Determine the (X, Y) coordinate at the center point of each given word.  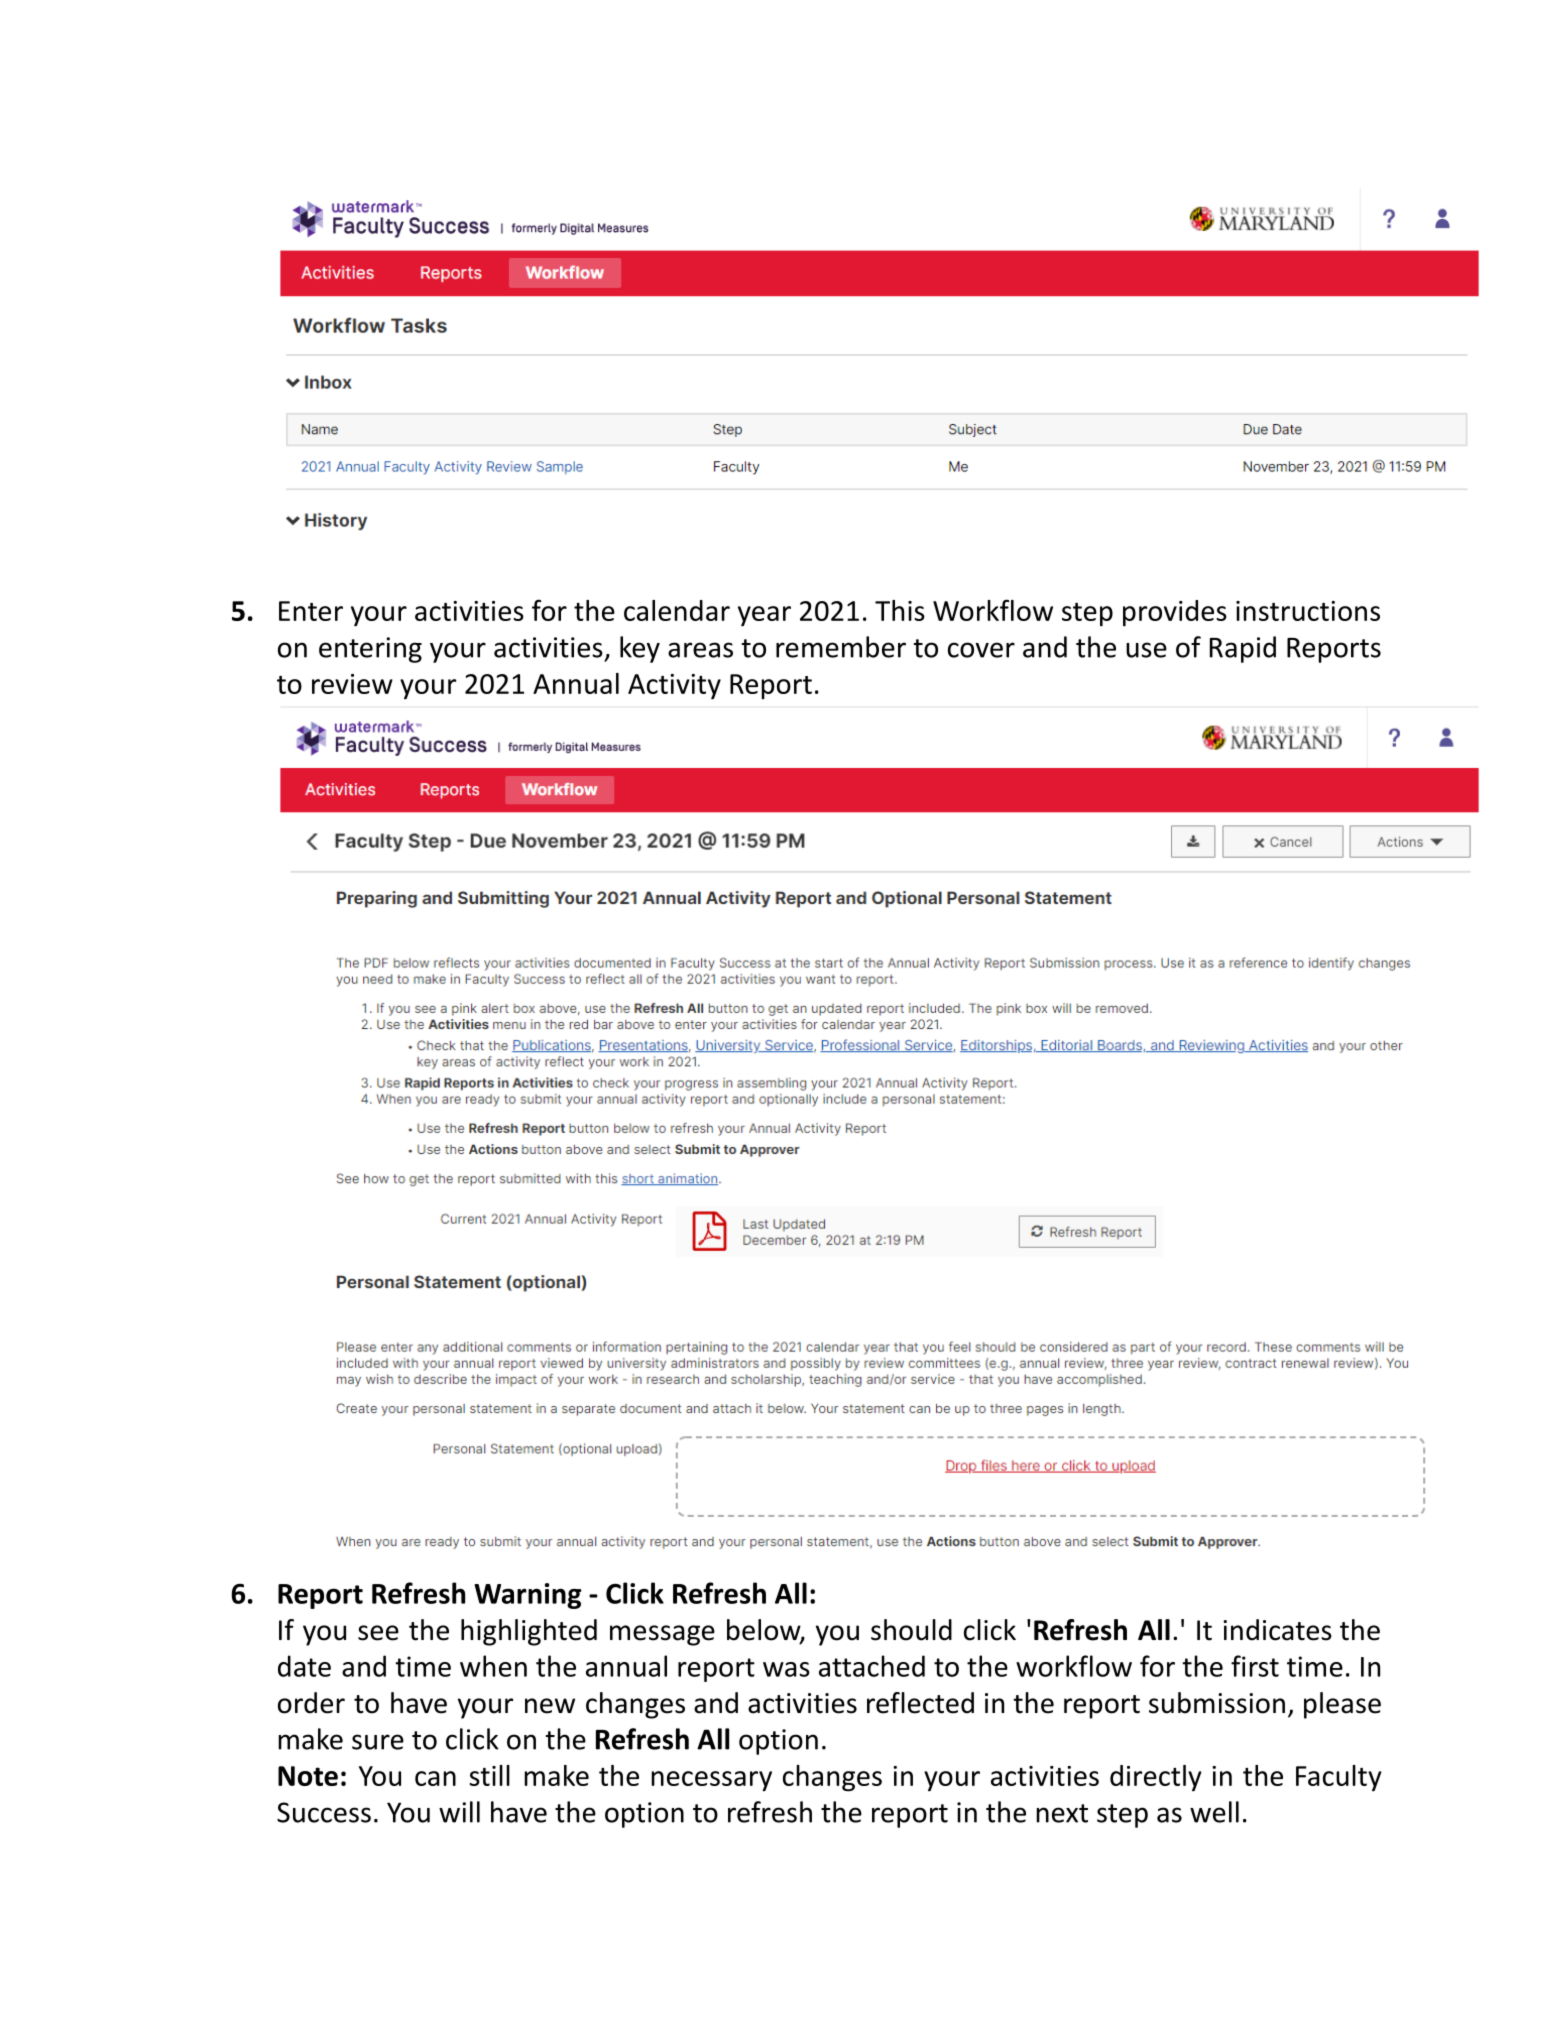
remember (841, 647)
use (1146, 650)
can (435, 1778)
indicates (1277, 1630)
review (352, 684)
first (1255, 1666)
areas (700, 650)
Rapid (1243, 649)
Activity (674, 686)
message (662, 1635)
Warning (527, 1596)
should (911, 1630)
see (378, 1633)
